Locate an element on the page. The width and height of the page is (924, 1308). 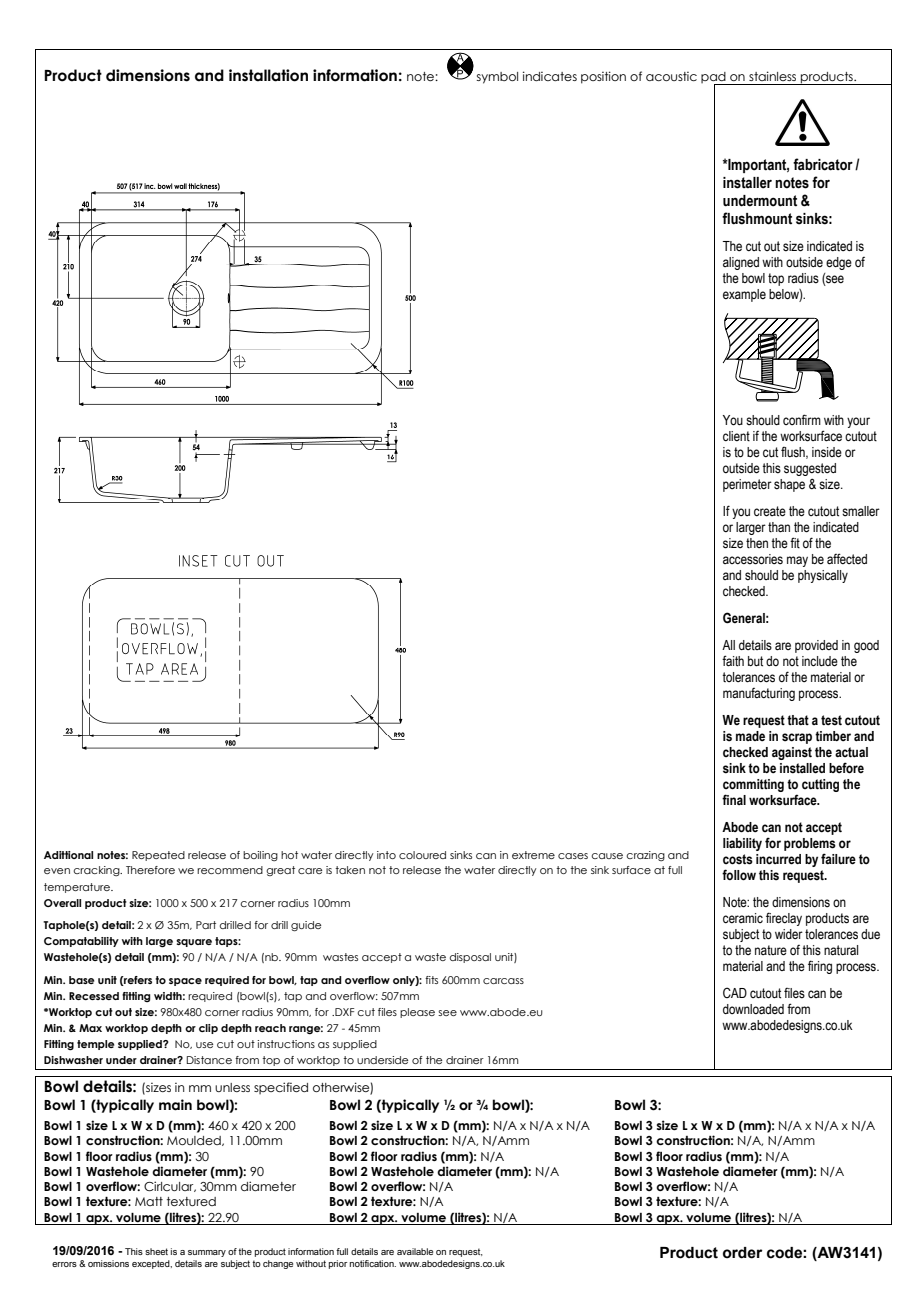
downloaded is located at coordinates (753, 1009).
